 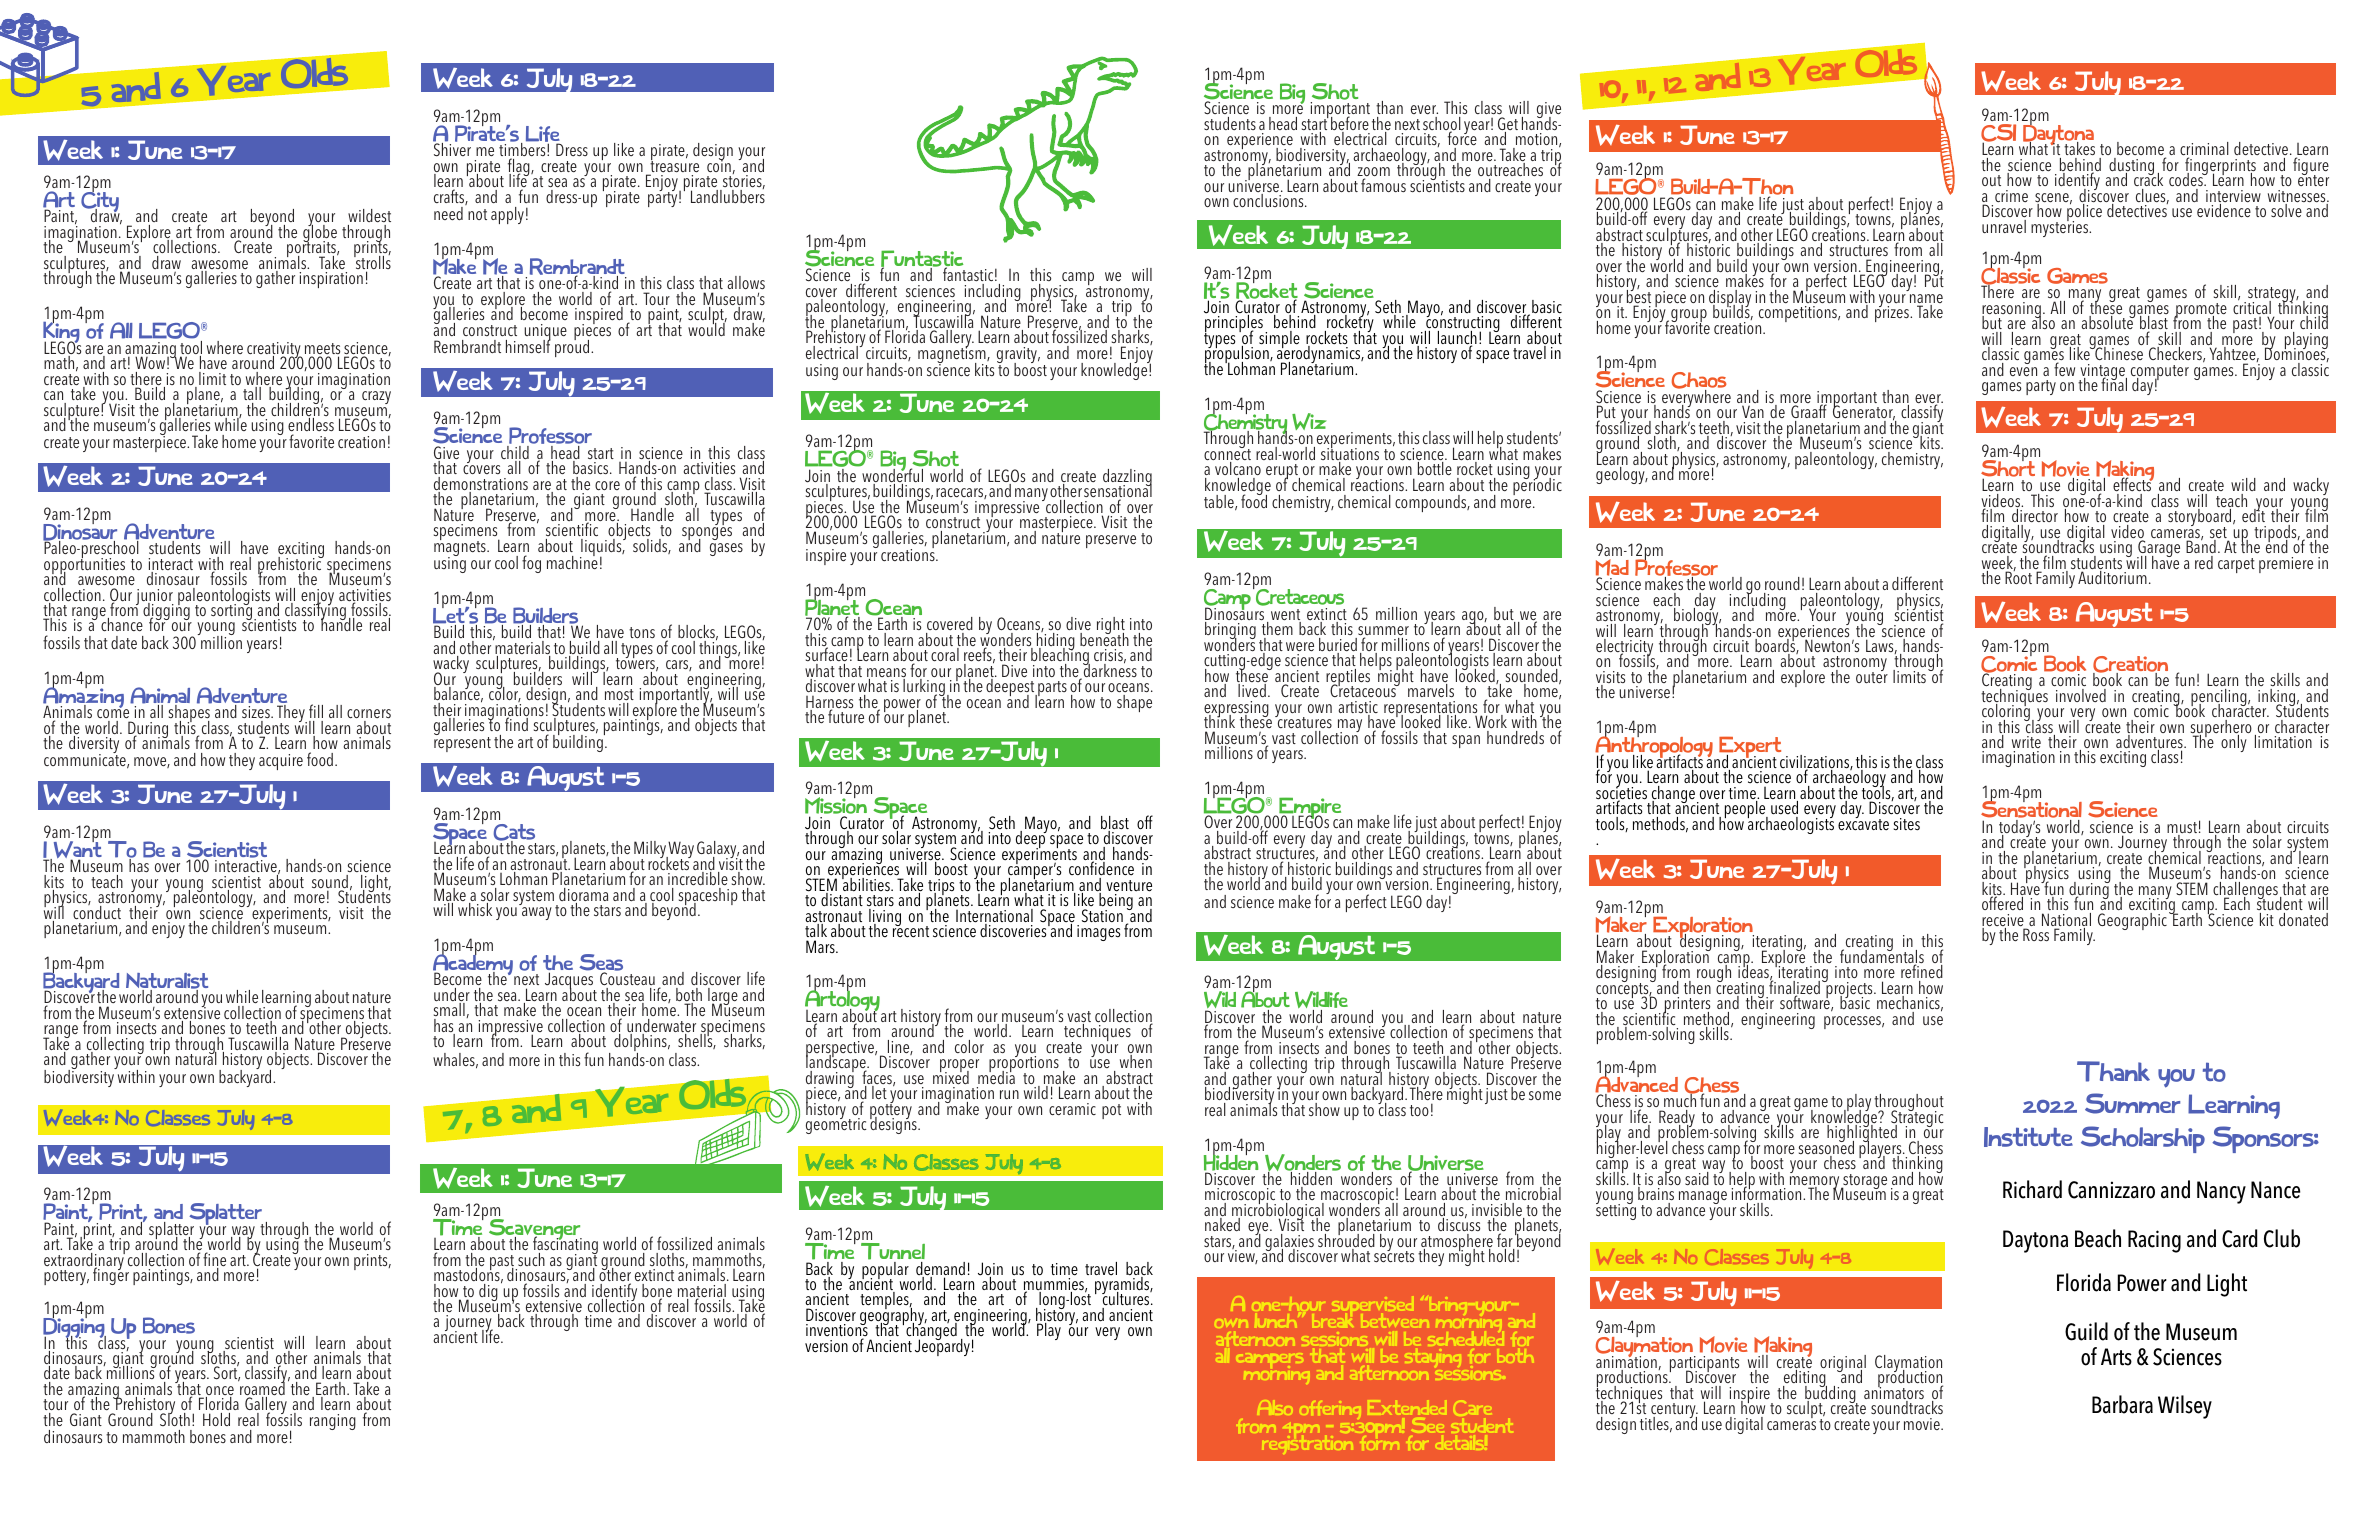 What do you see at coordinates (1998, 134) in the screenshot?
I see `CSI` at bounding box center [1998, 134].
